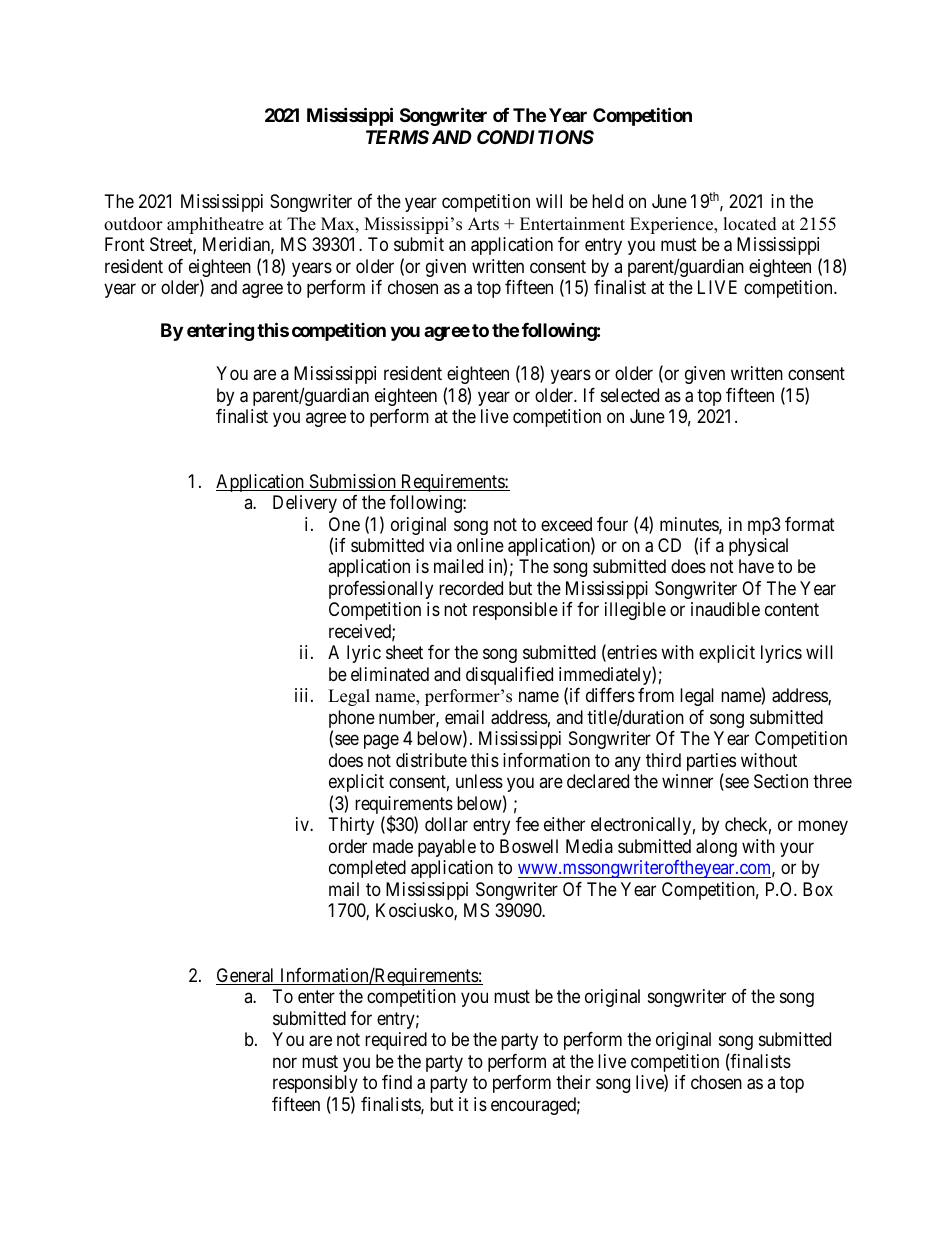 The image size is (952, 1233). Describe the element at coordinates (285, 1062) in the screenshot. I see `nor` at that location.
